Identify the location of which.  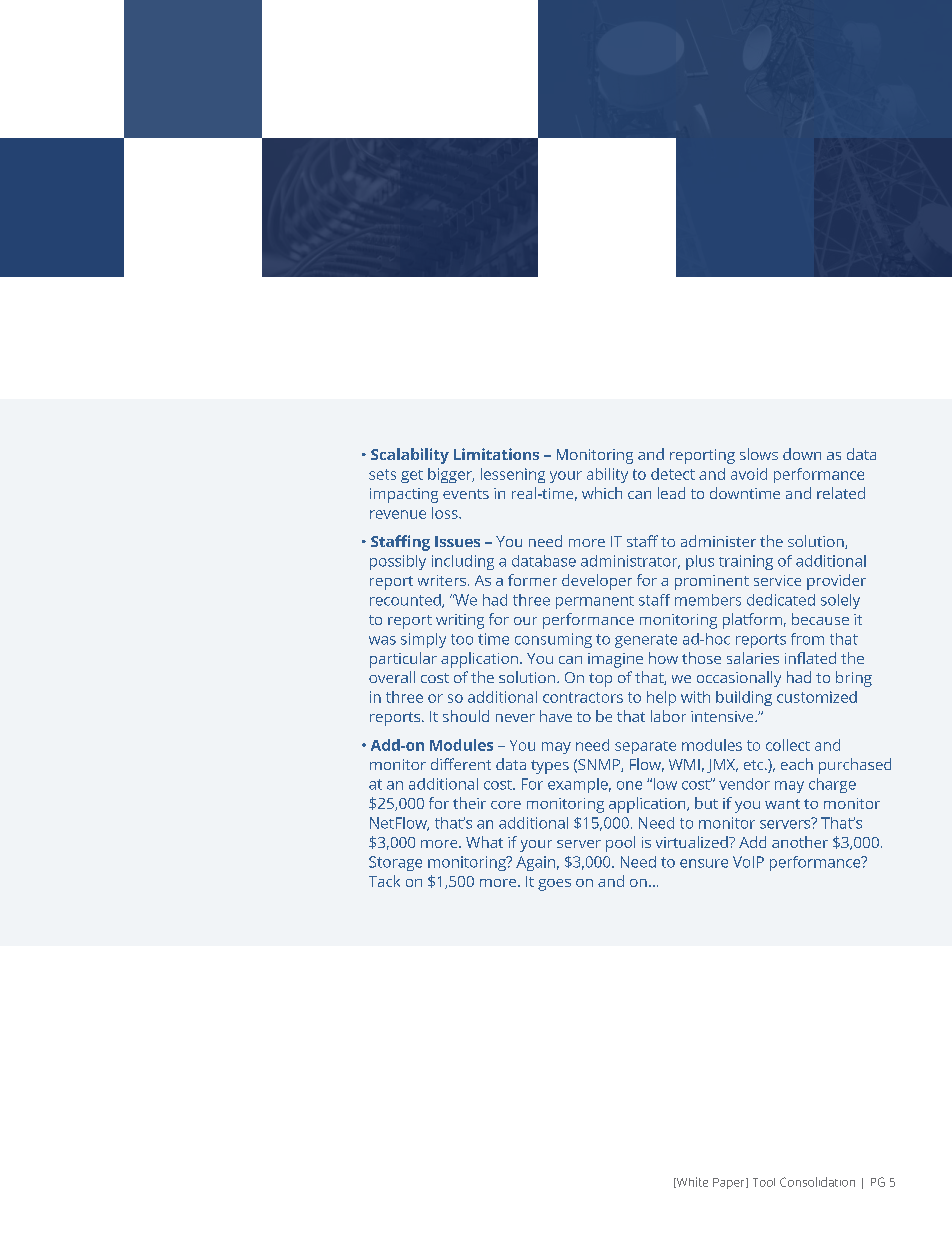
(602, 493).
